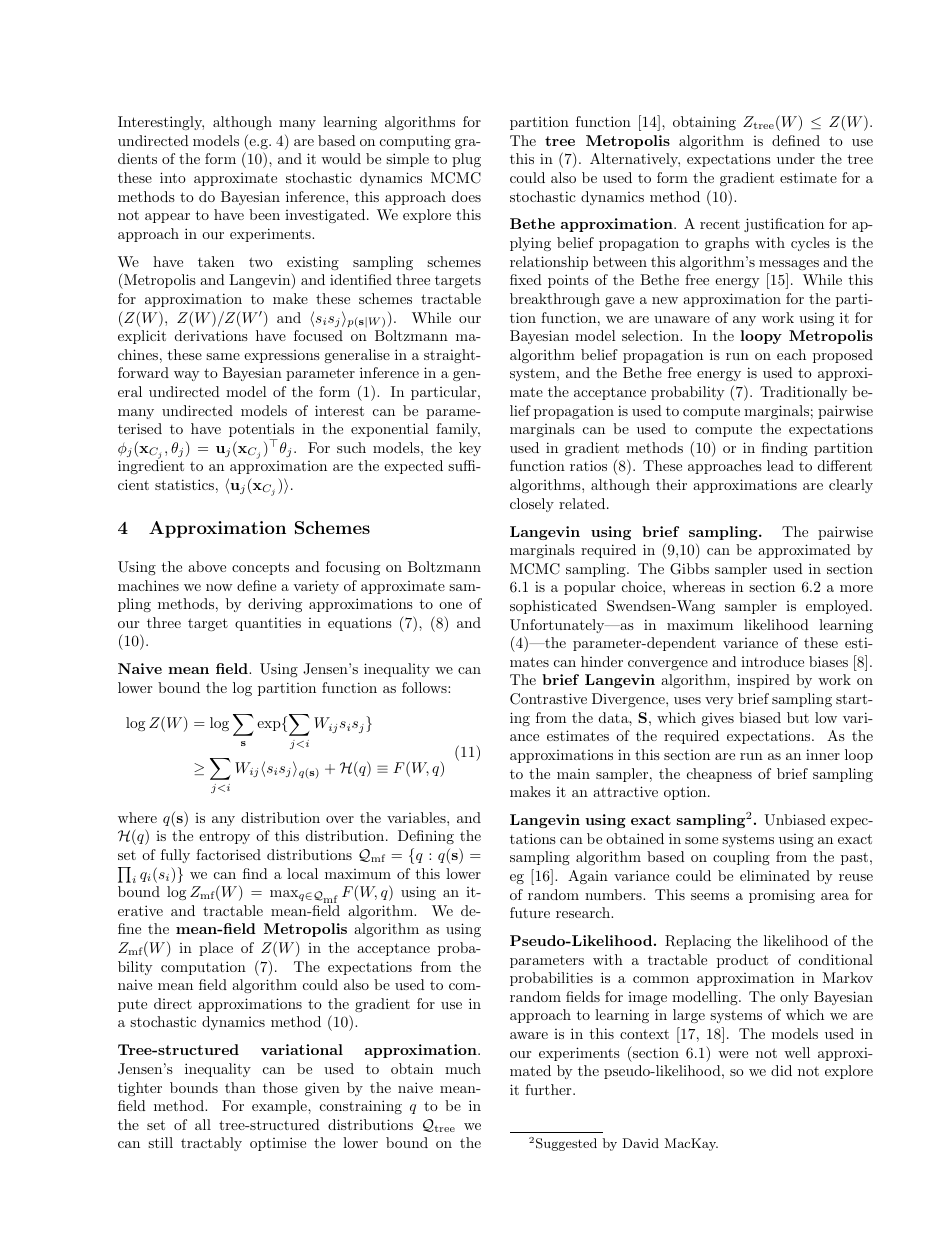  I want to click on into, so click(173, 177).
